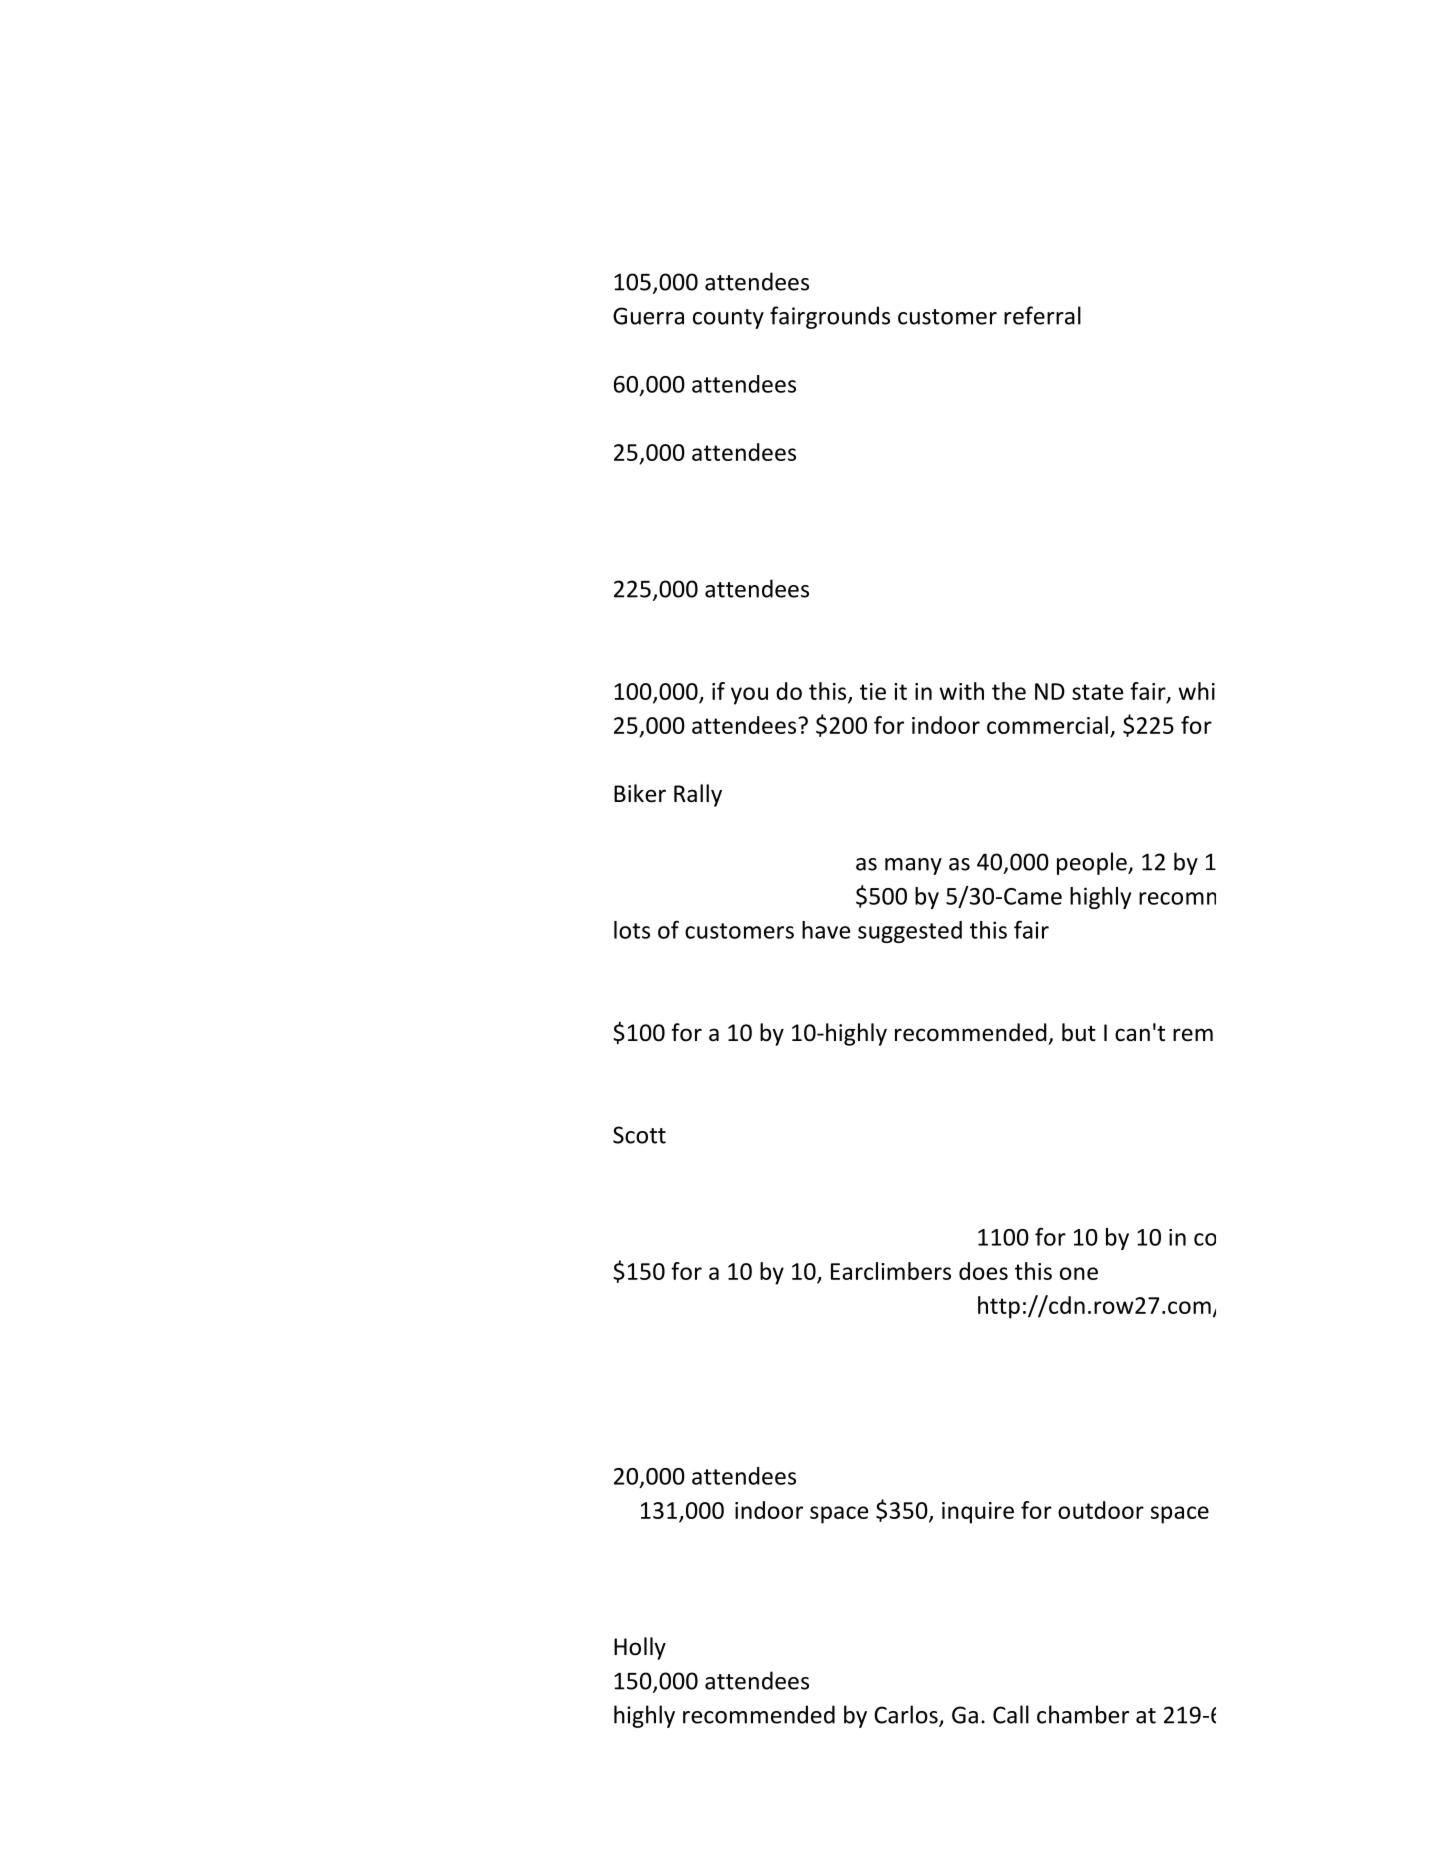 Image resolution: width=1438 pixels, height=1861 pixels. What do you see at coordinates (640, 1648) in the image?
I see `Holly` at bounding box center [640, 1648].
